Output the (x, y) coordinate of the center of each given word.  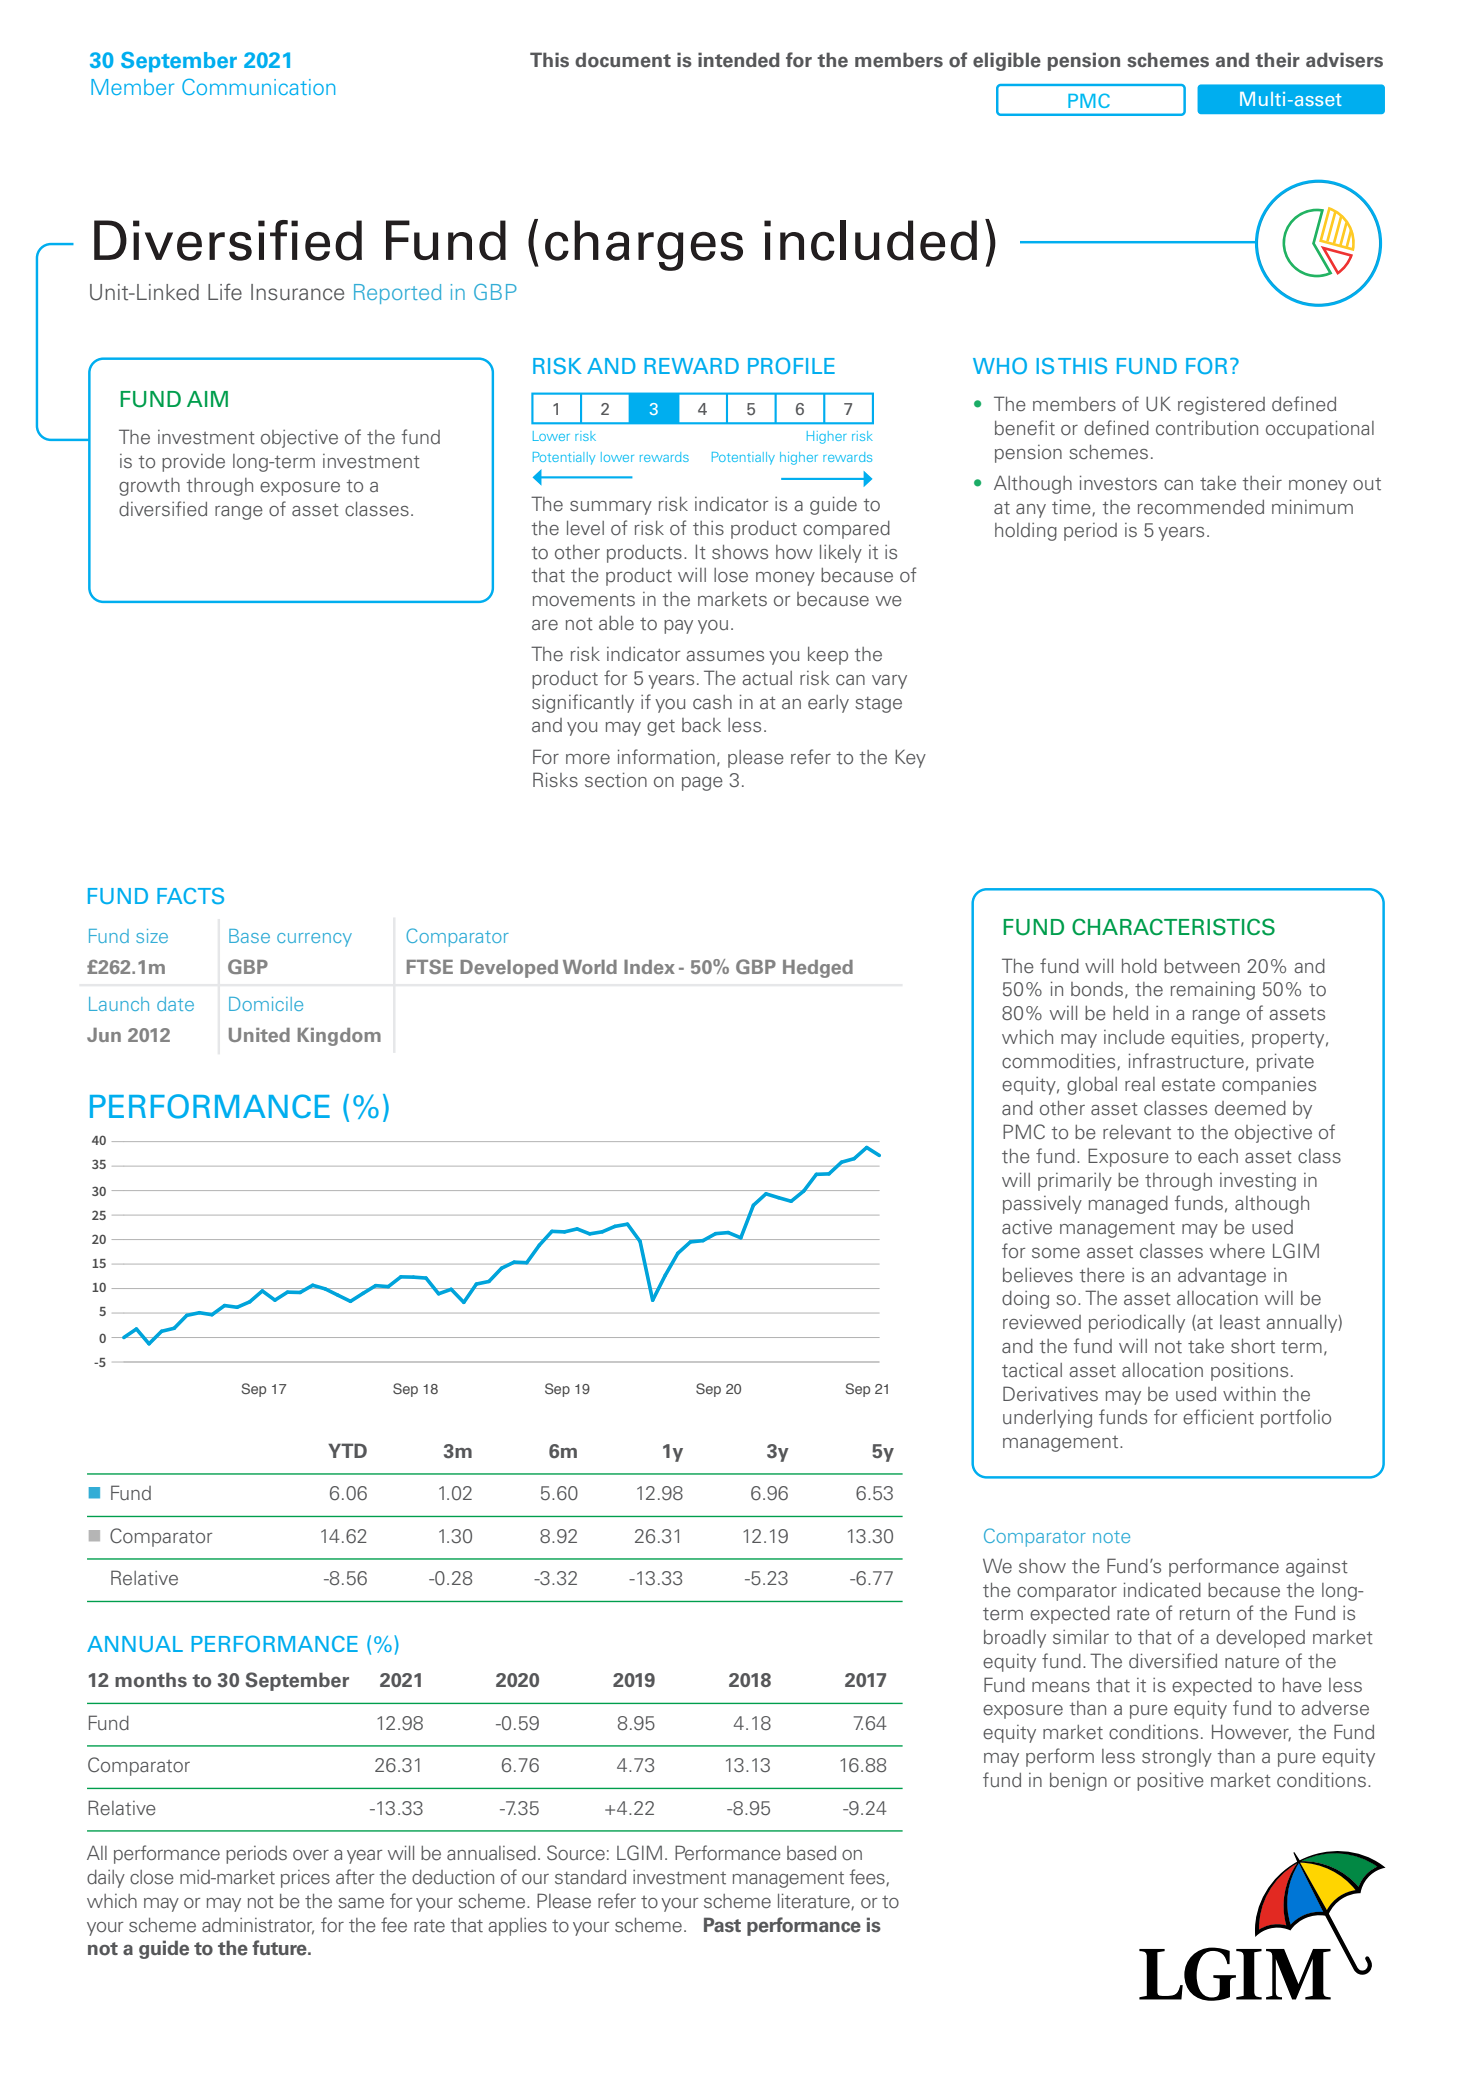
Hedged (818, 969)
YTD (347, 1450)
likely (841, 554)
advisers (1344, 60)
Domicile (266, 1004)
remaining (1213, 990)
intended (739, 60)
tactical (1032, 1370)
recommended (1201, 507)
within (1249, 1394)
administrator (258, 1926)
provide (193, 463)
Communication (258, 87)
